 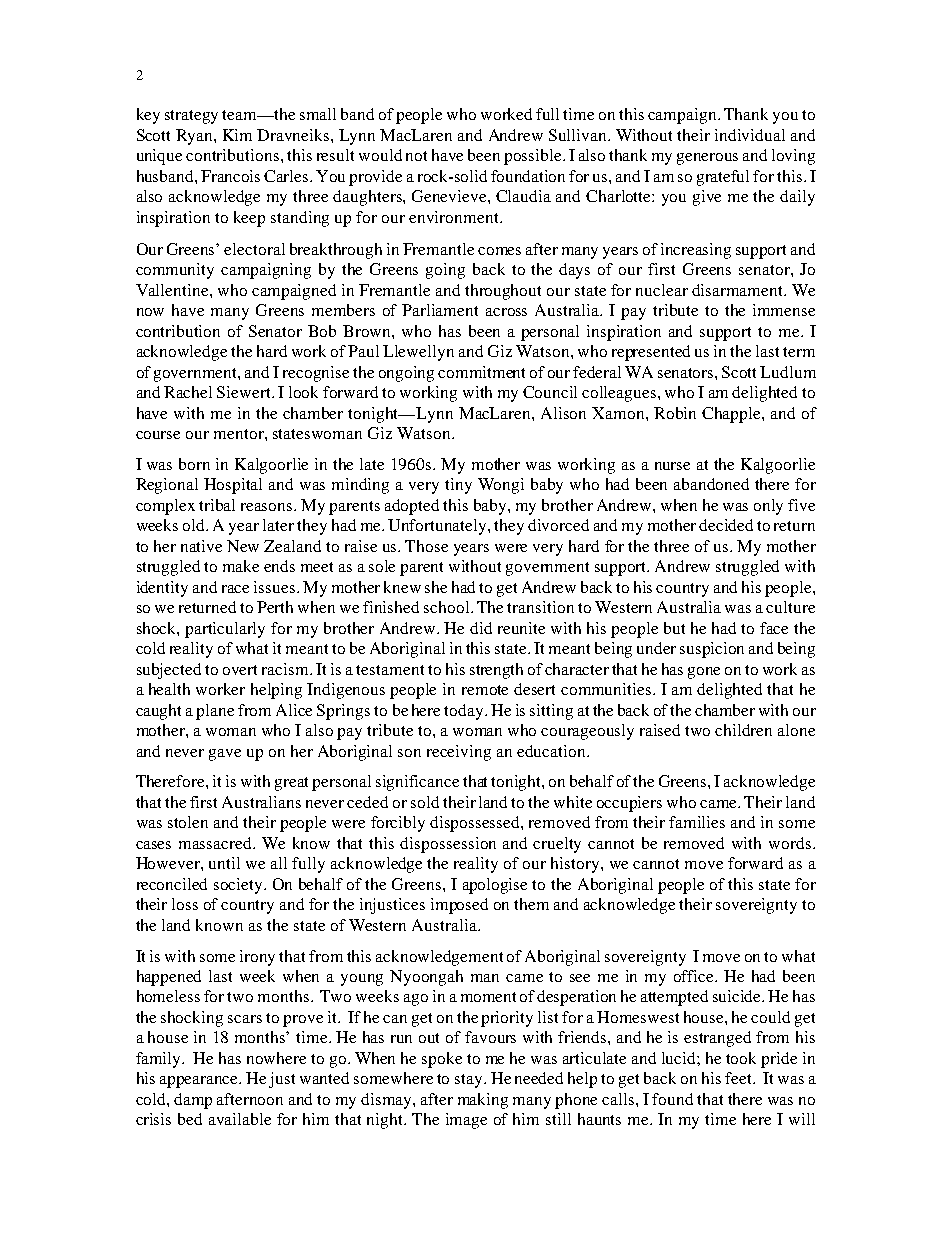 I want to click on feet, so click(x=740, y=1078).
